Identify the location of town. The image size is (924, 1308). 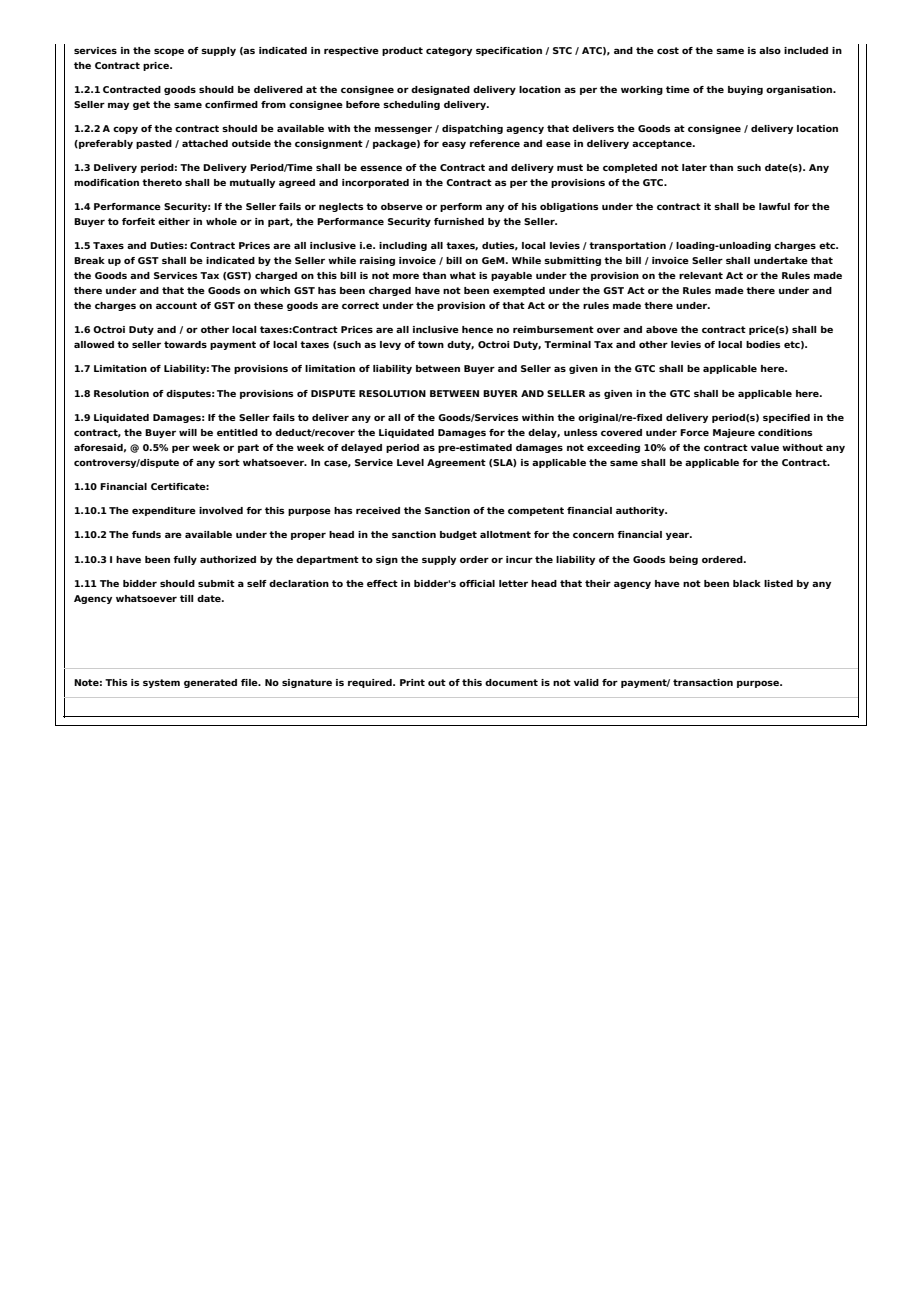
(431, 344).
